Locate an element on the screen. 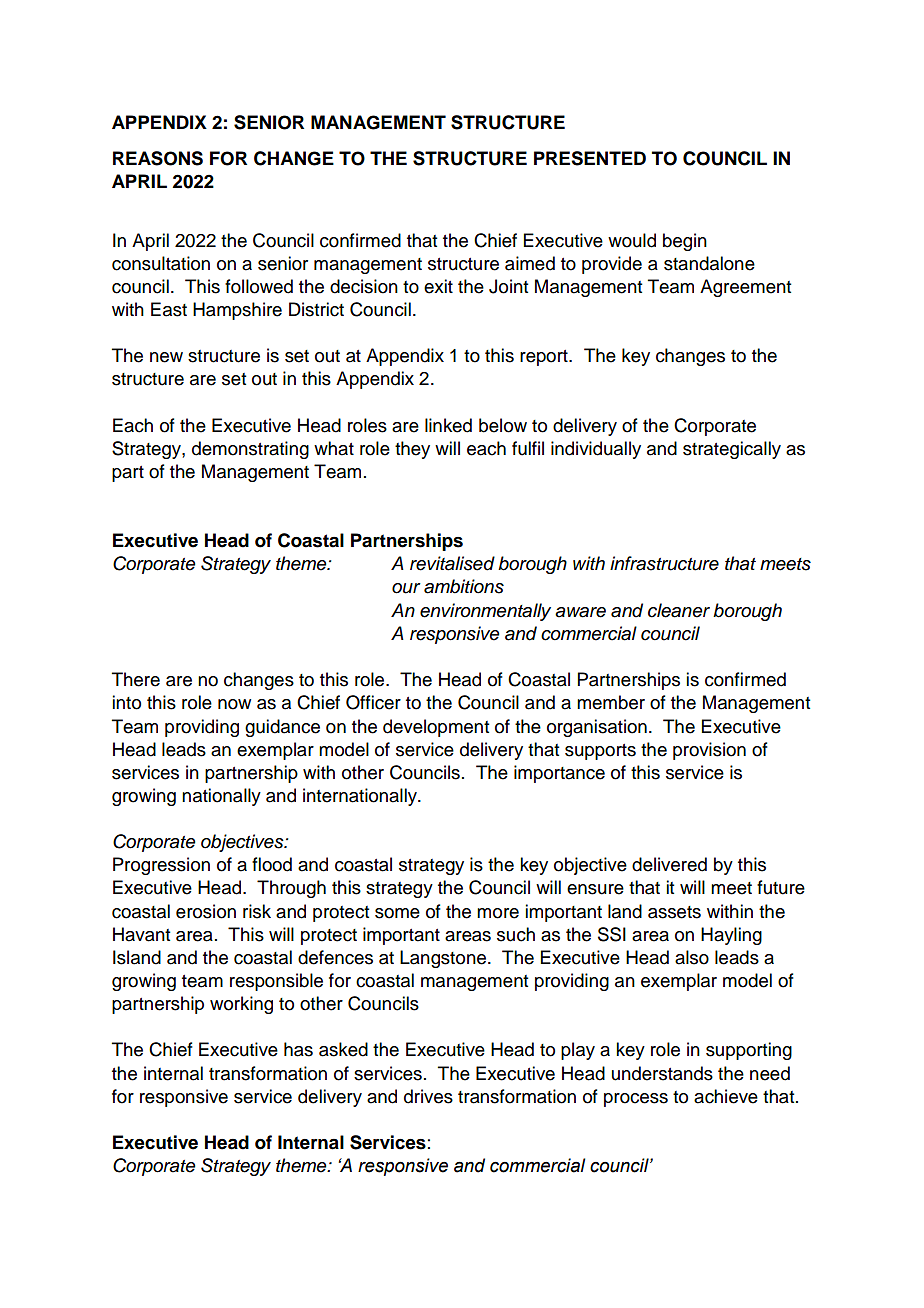 The width and height of the screenshot is (924, 1308). guidance is located at coordinates (282, 728).
